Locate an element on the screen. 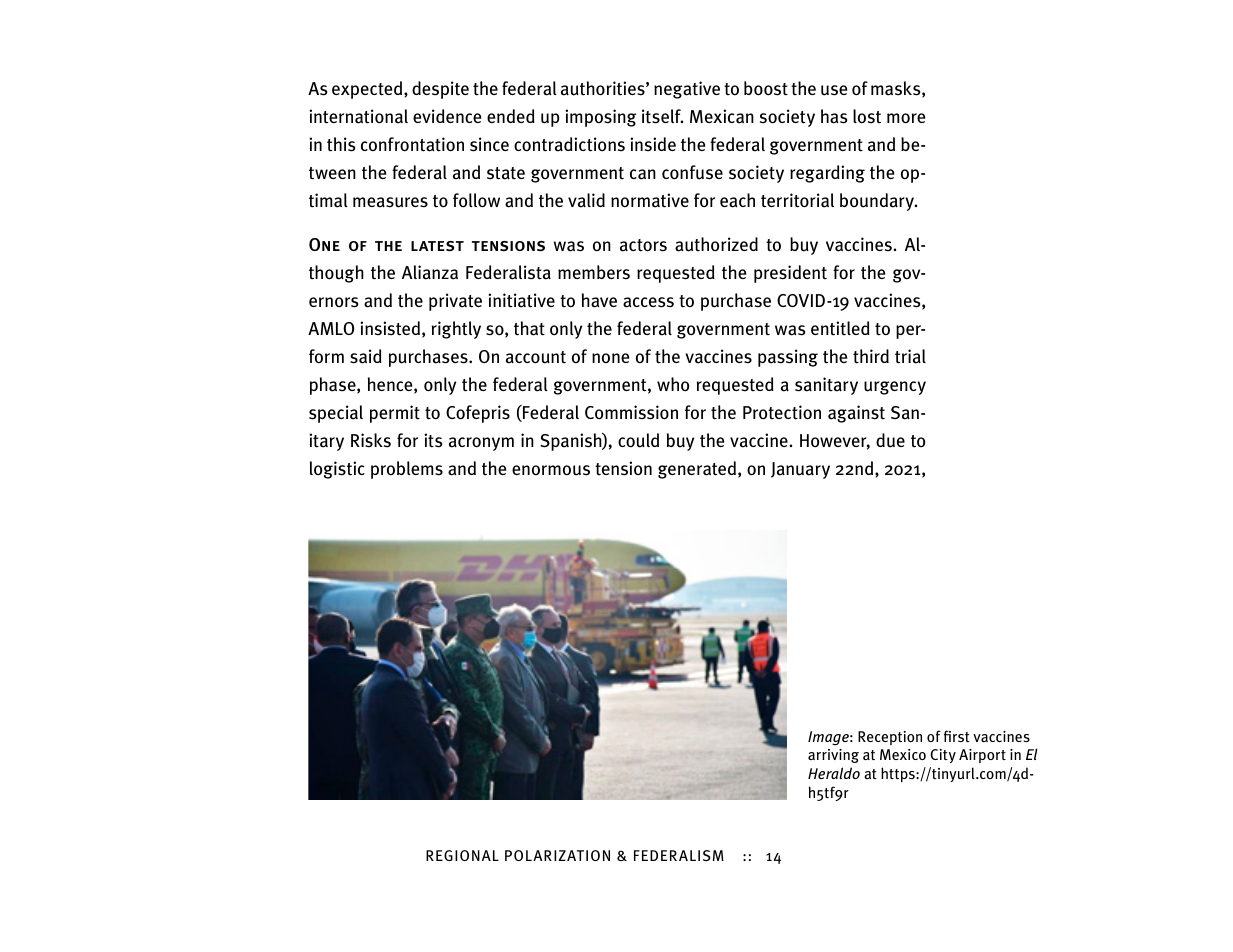  none is located at coordinates (610, 358).
